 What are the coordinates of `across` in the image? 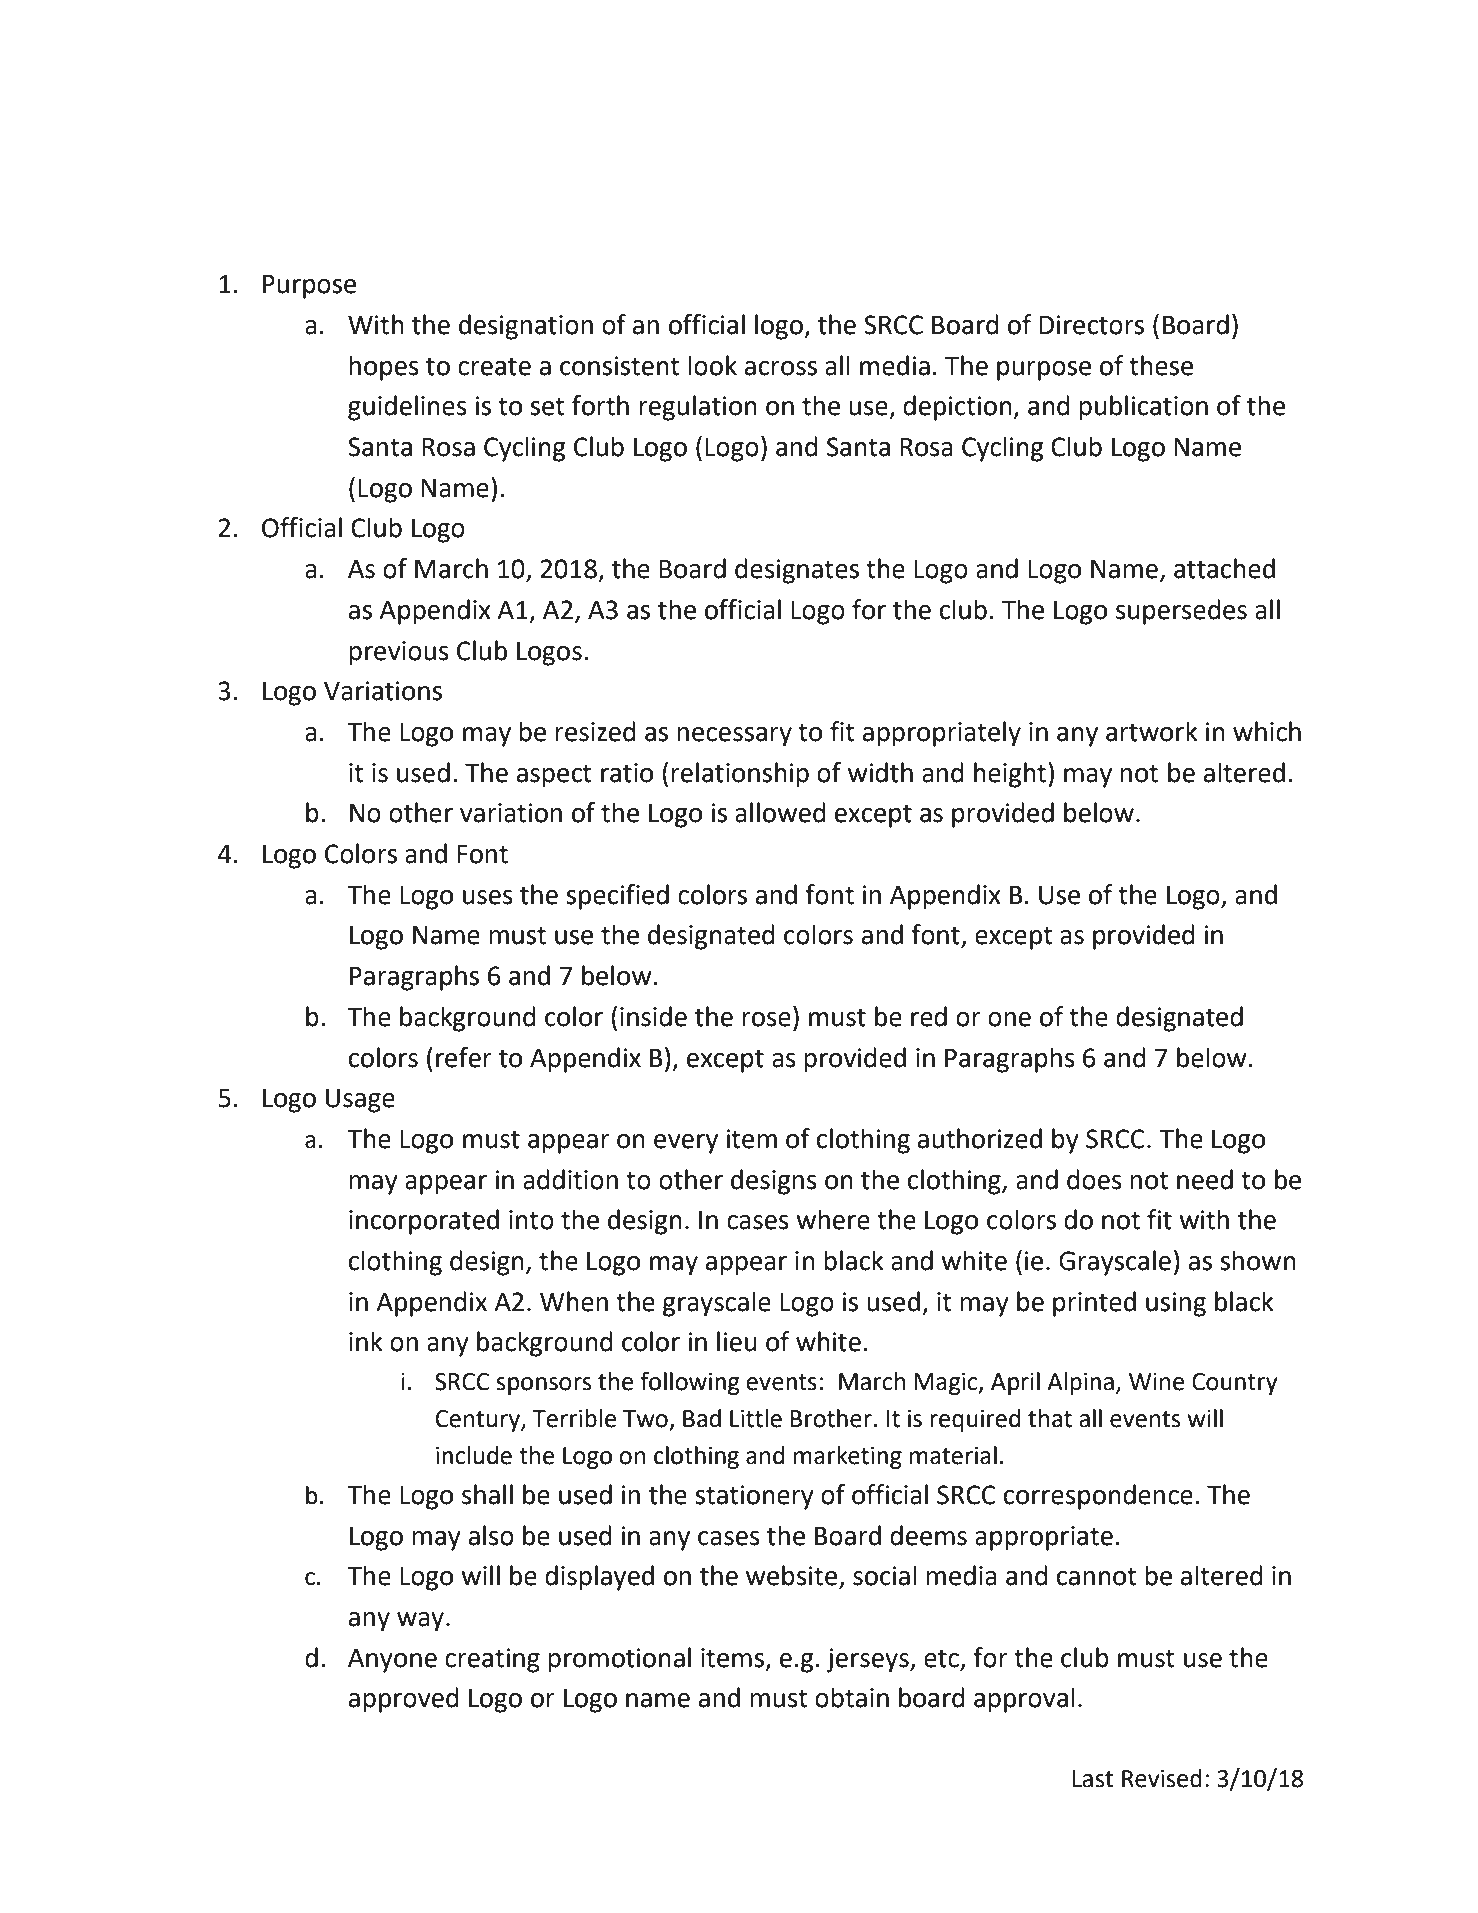 It's located at (781, 368).
